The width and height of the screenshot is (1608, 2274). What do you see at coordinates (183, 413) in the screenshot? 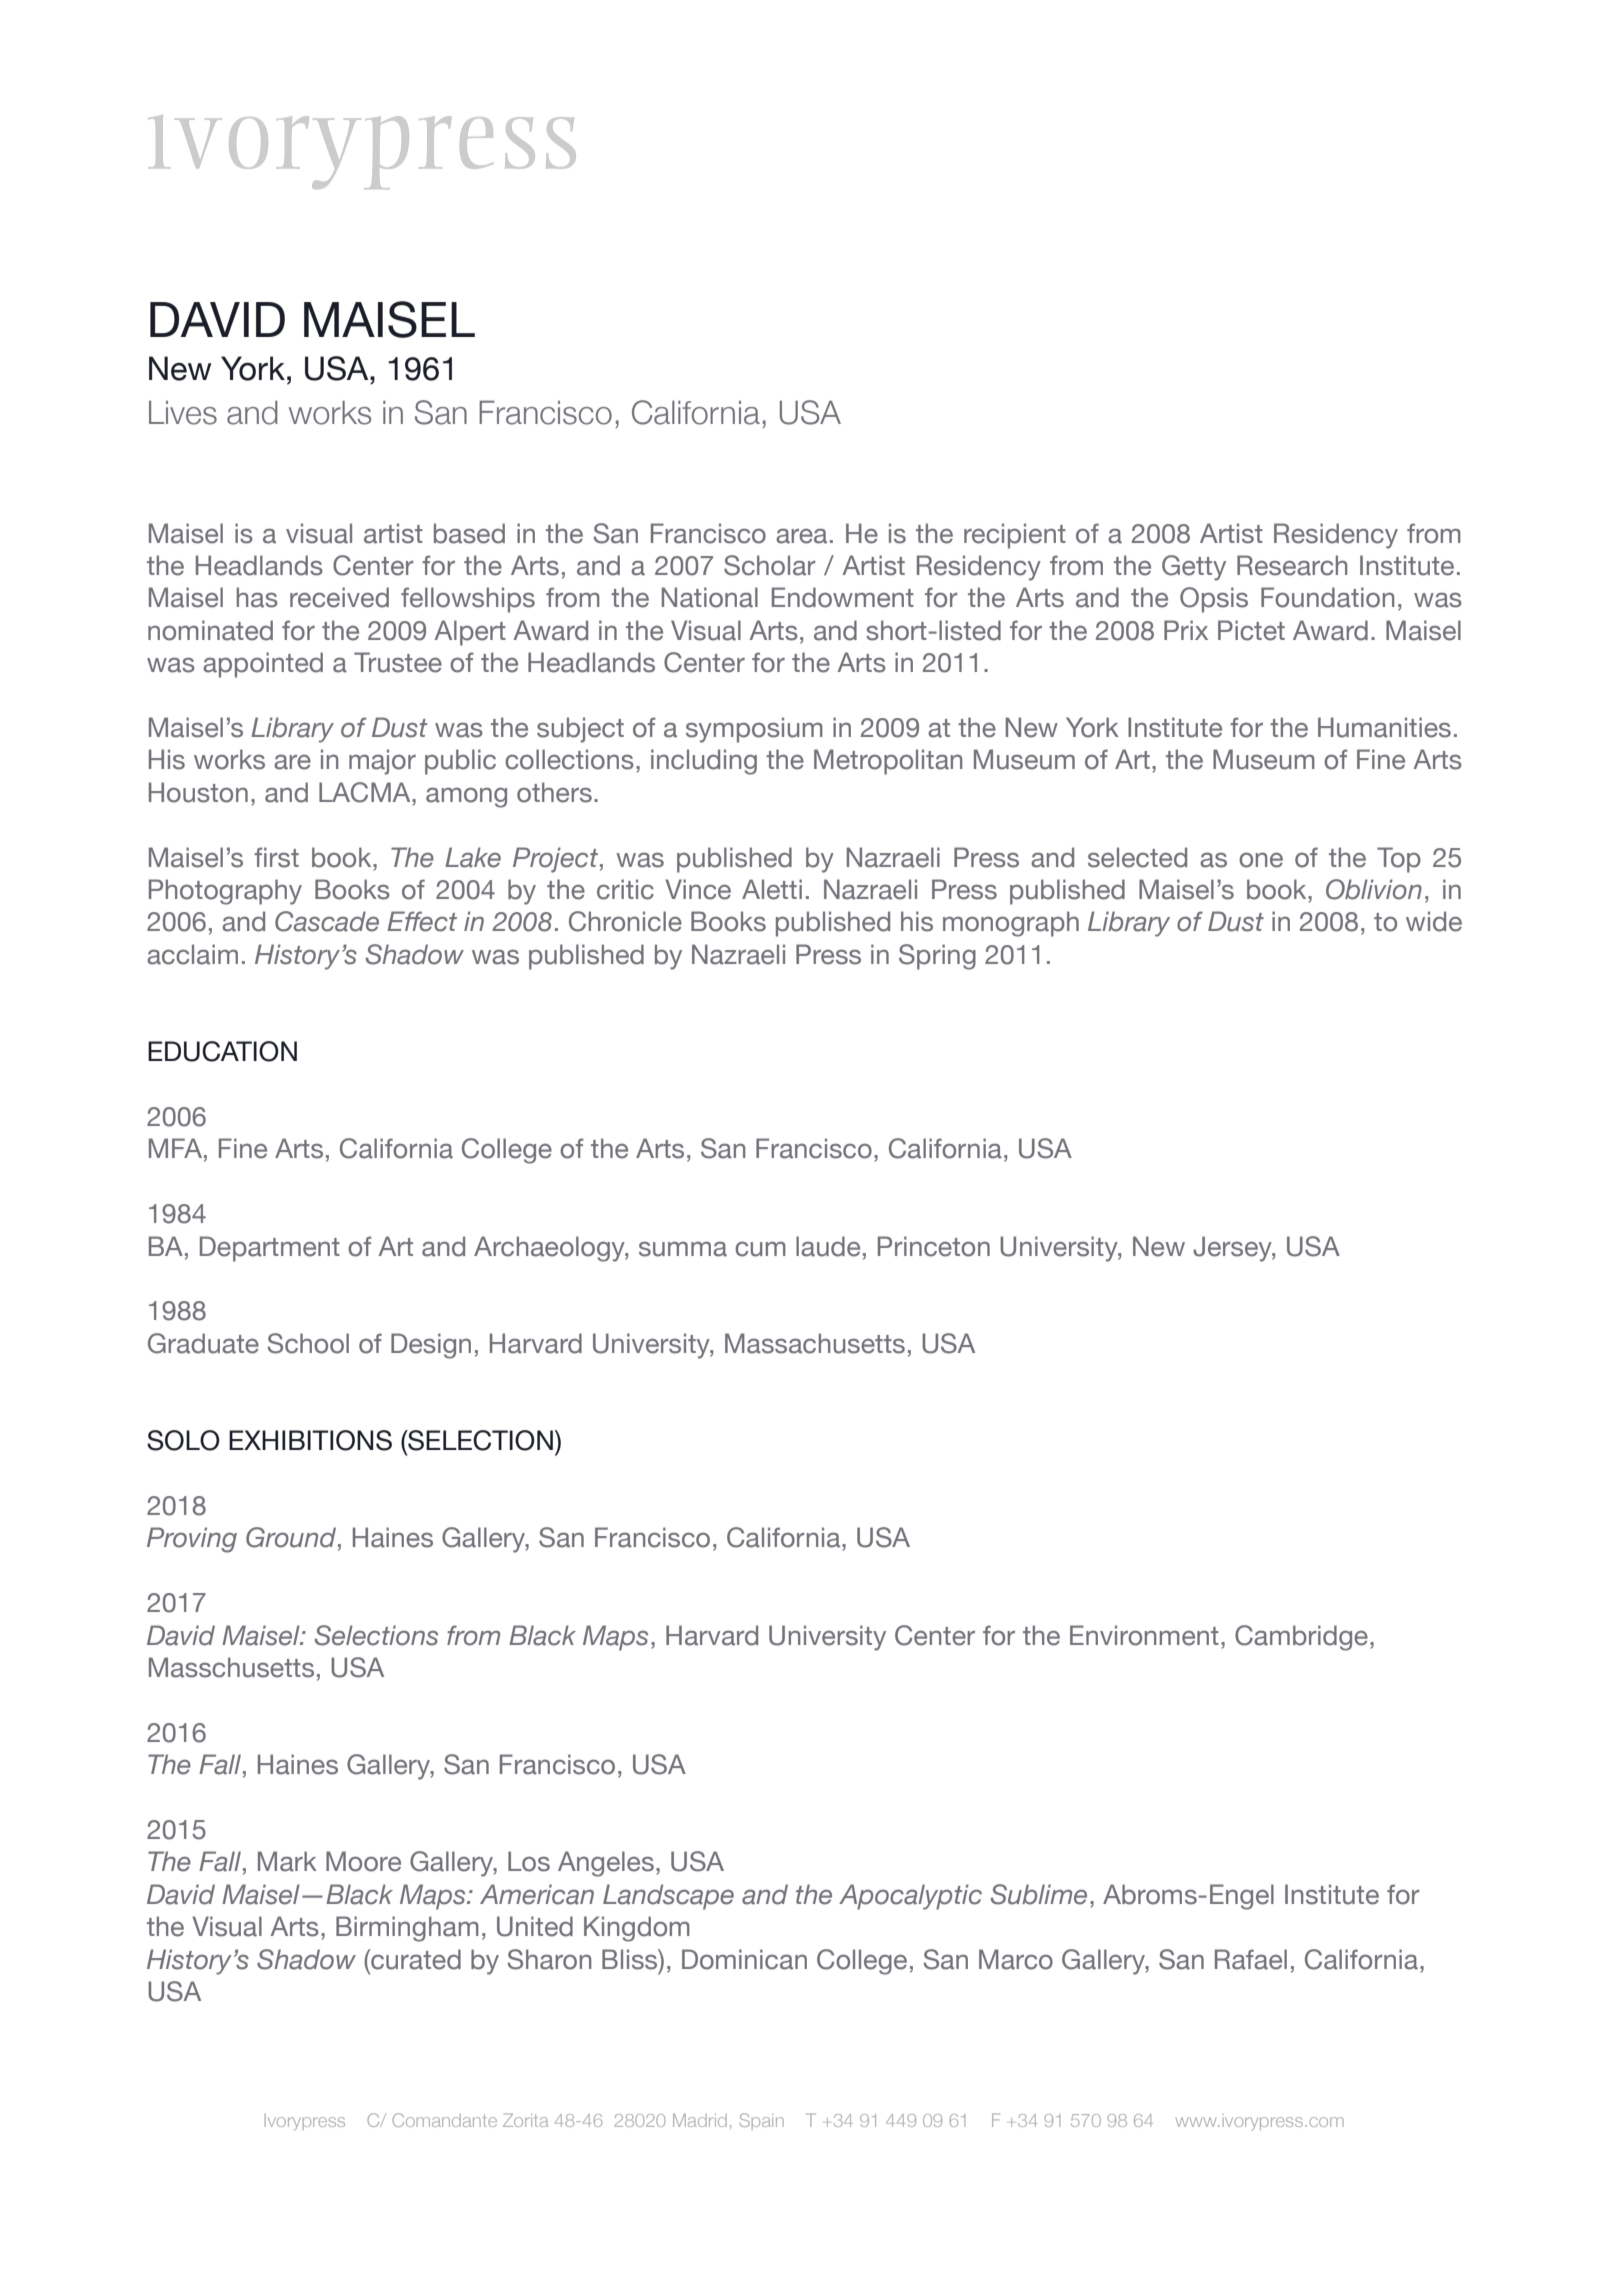
I see `Lives` at bounding box center [183, 413].
